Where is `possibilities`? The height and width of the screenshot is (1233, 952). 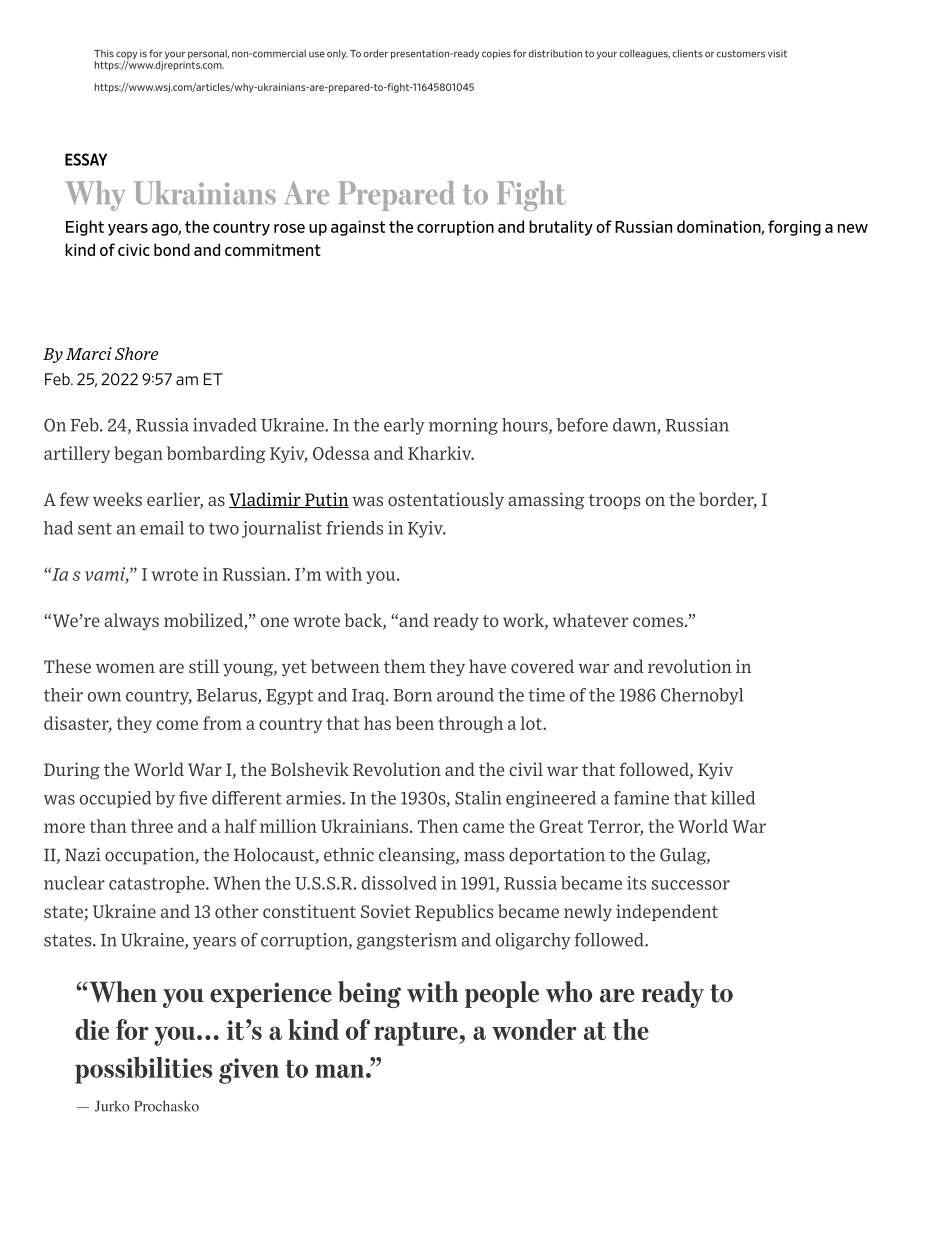 possibilities is located at coordinates (143, 1070).
